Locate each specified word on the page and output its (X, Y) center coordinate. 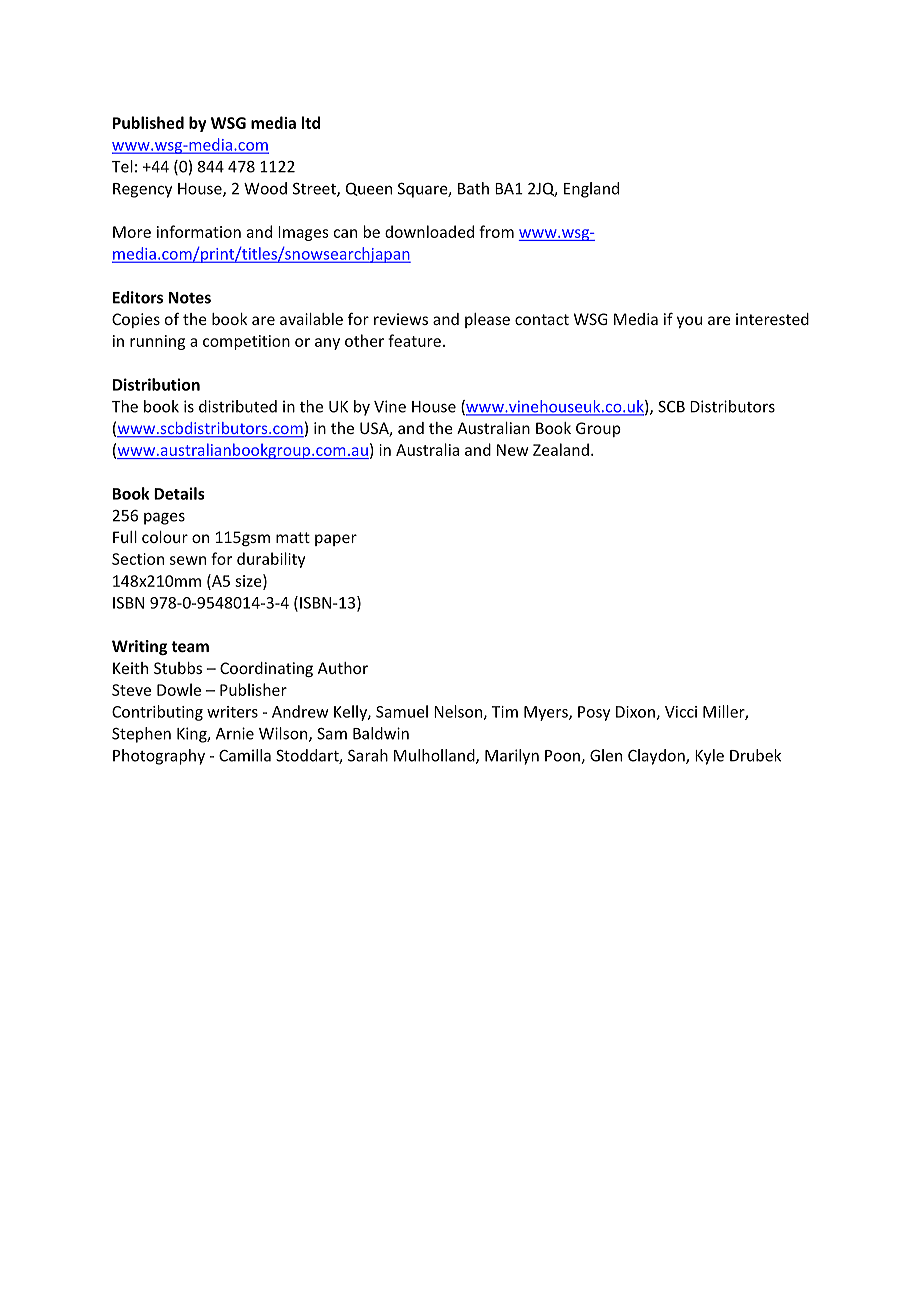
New (512, 450)
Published (148, 122)
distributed (238, 406)
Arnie (235, 733)
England (591, 190)
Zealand (561, 449)
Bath (473, 188)
